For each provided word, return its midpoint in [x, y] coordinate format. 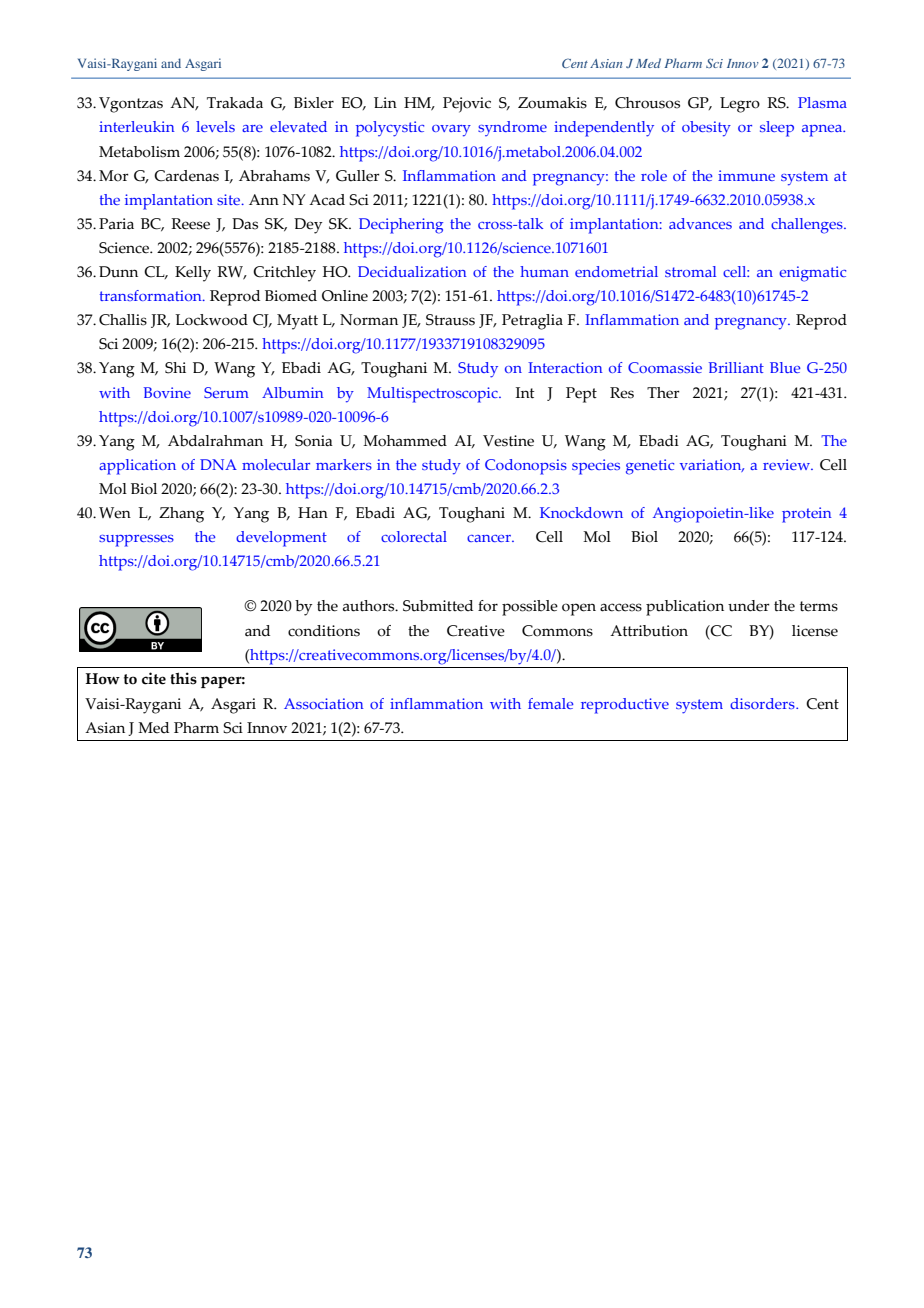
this [183, 678]
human [544, 271]
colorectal [414, 536]
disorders [763, 703]
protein [806, 515]
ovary [451, 131]
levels [215, 126]
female [551, 703]
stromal [690, 271]
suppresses [136, 541]
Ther [663, 393]
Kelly [193, 274]
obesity [706, 129]
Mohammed [405, 441]
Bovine [167, 392]
